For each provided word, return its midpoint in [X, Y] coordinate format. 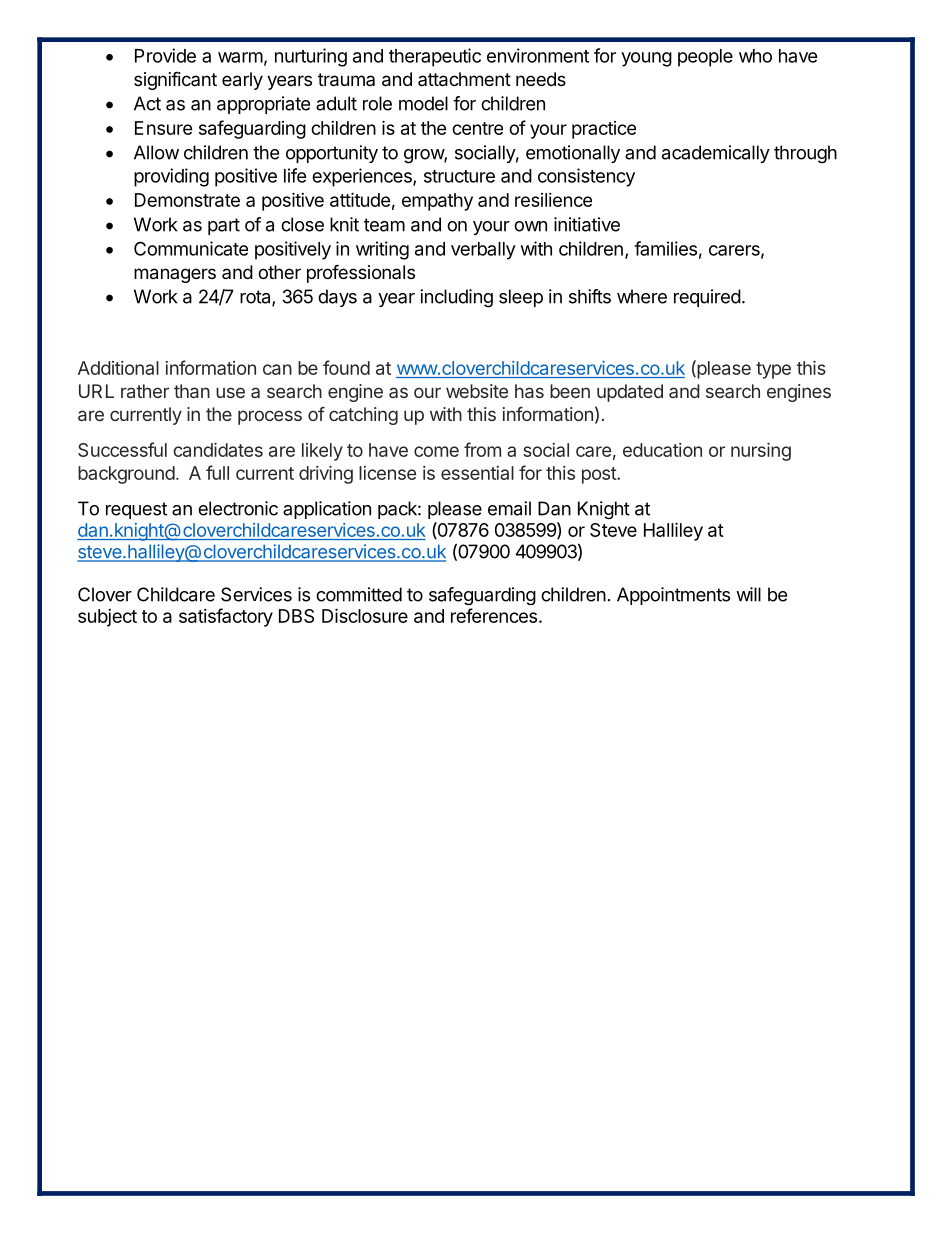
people [705, 58]
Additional [118, 368]
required [707, 298]
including [456, 298]
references [494, 615]
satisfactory [226, 617]
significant [175, 80]
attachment [464, 79]
